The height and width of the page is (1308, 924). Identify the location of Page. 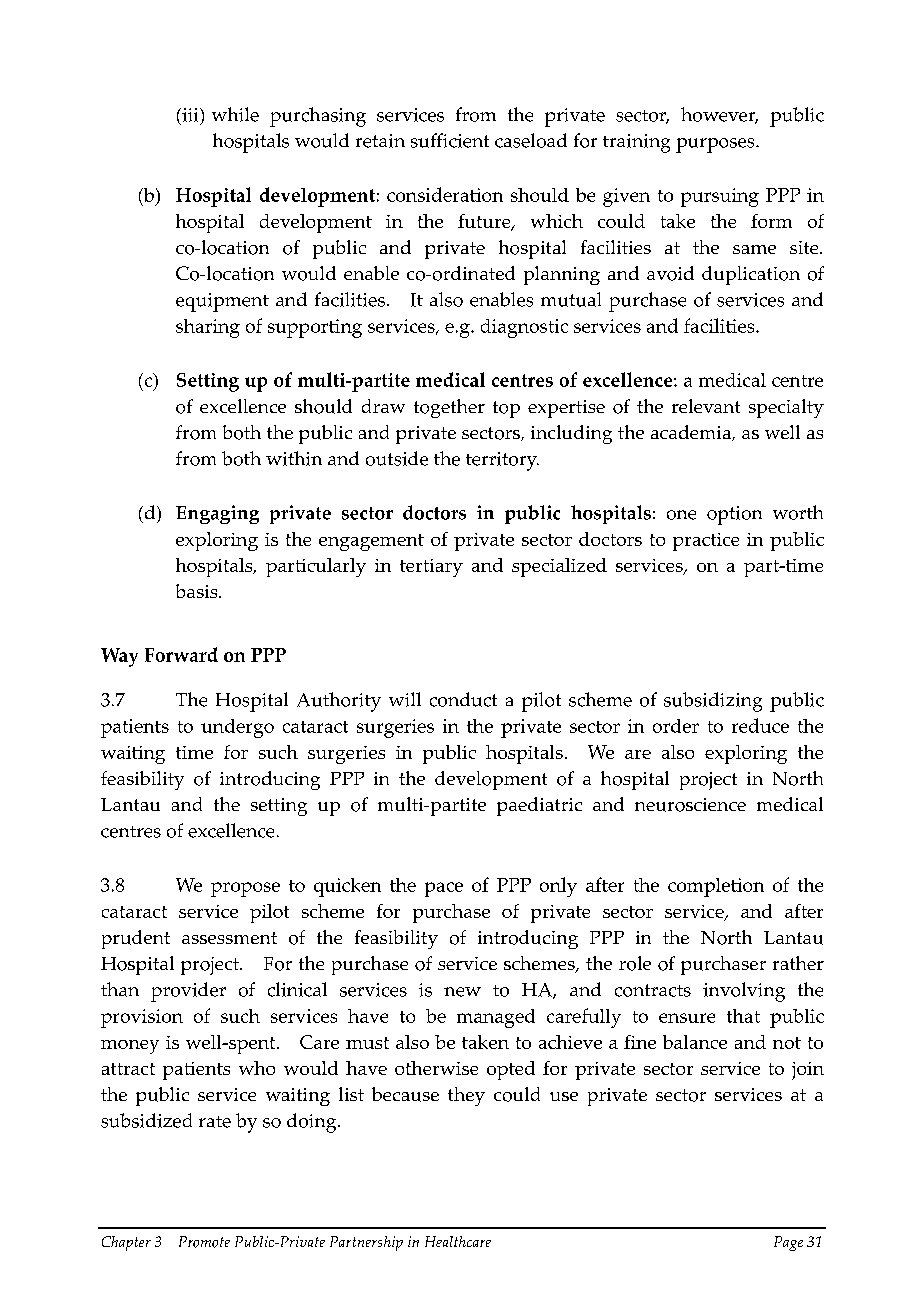
(788, 1243).
